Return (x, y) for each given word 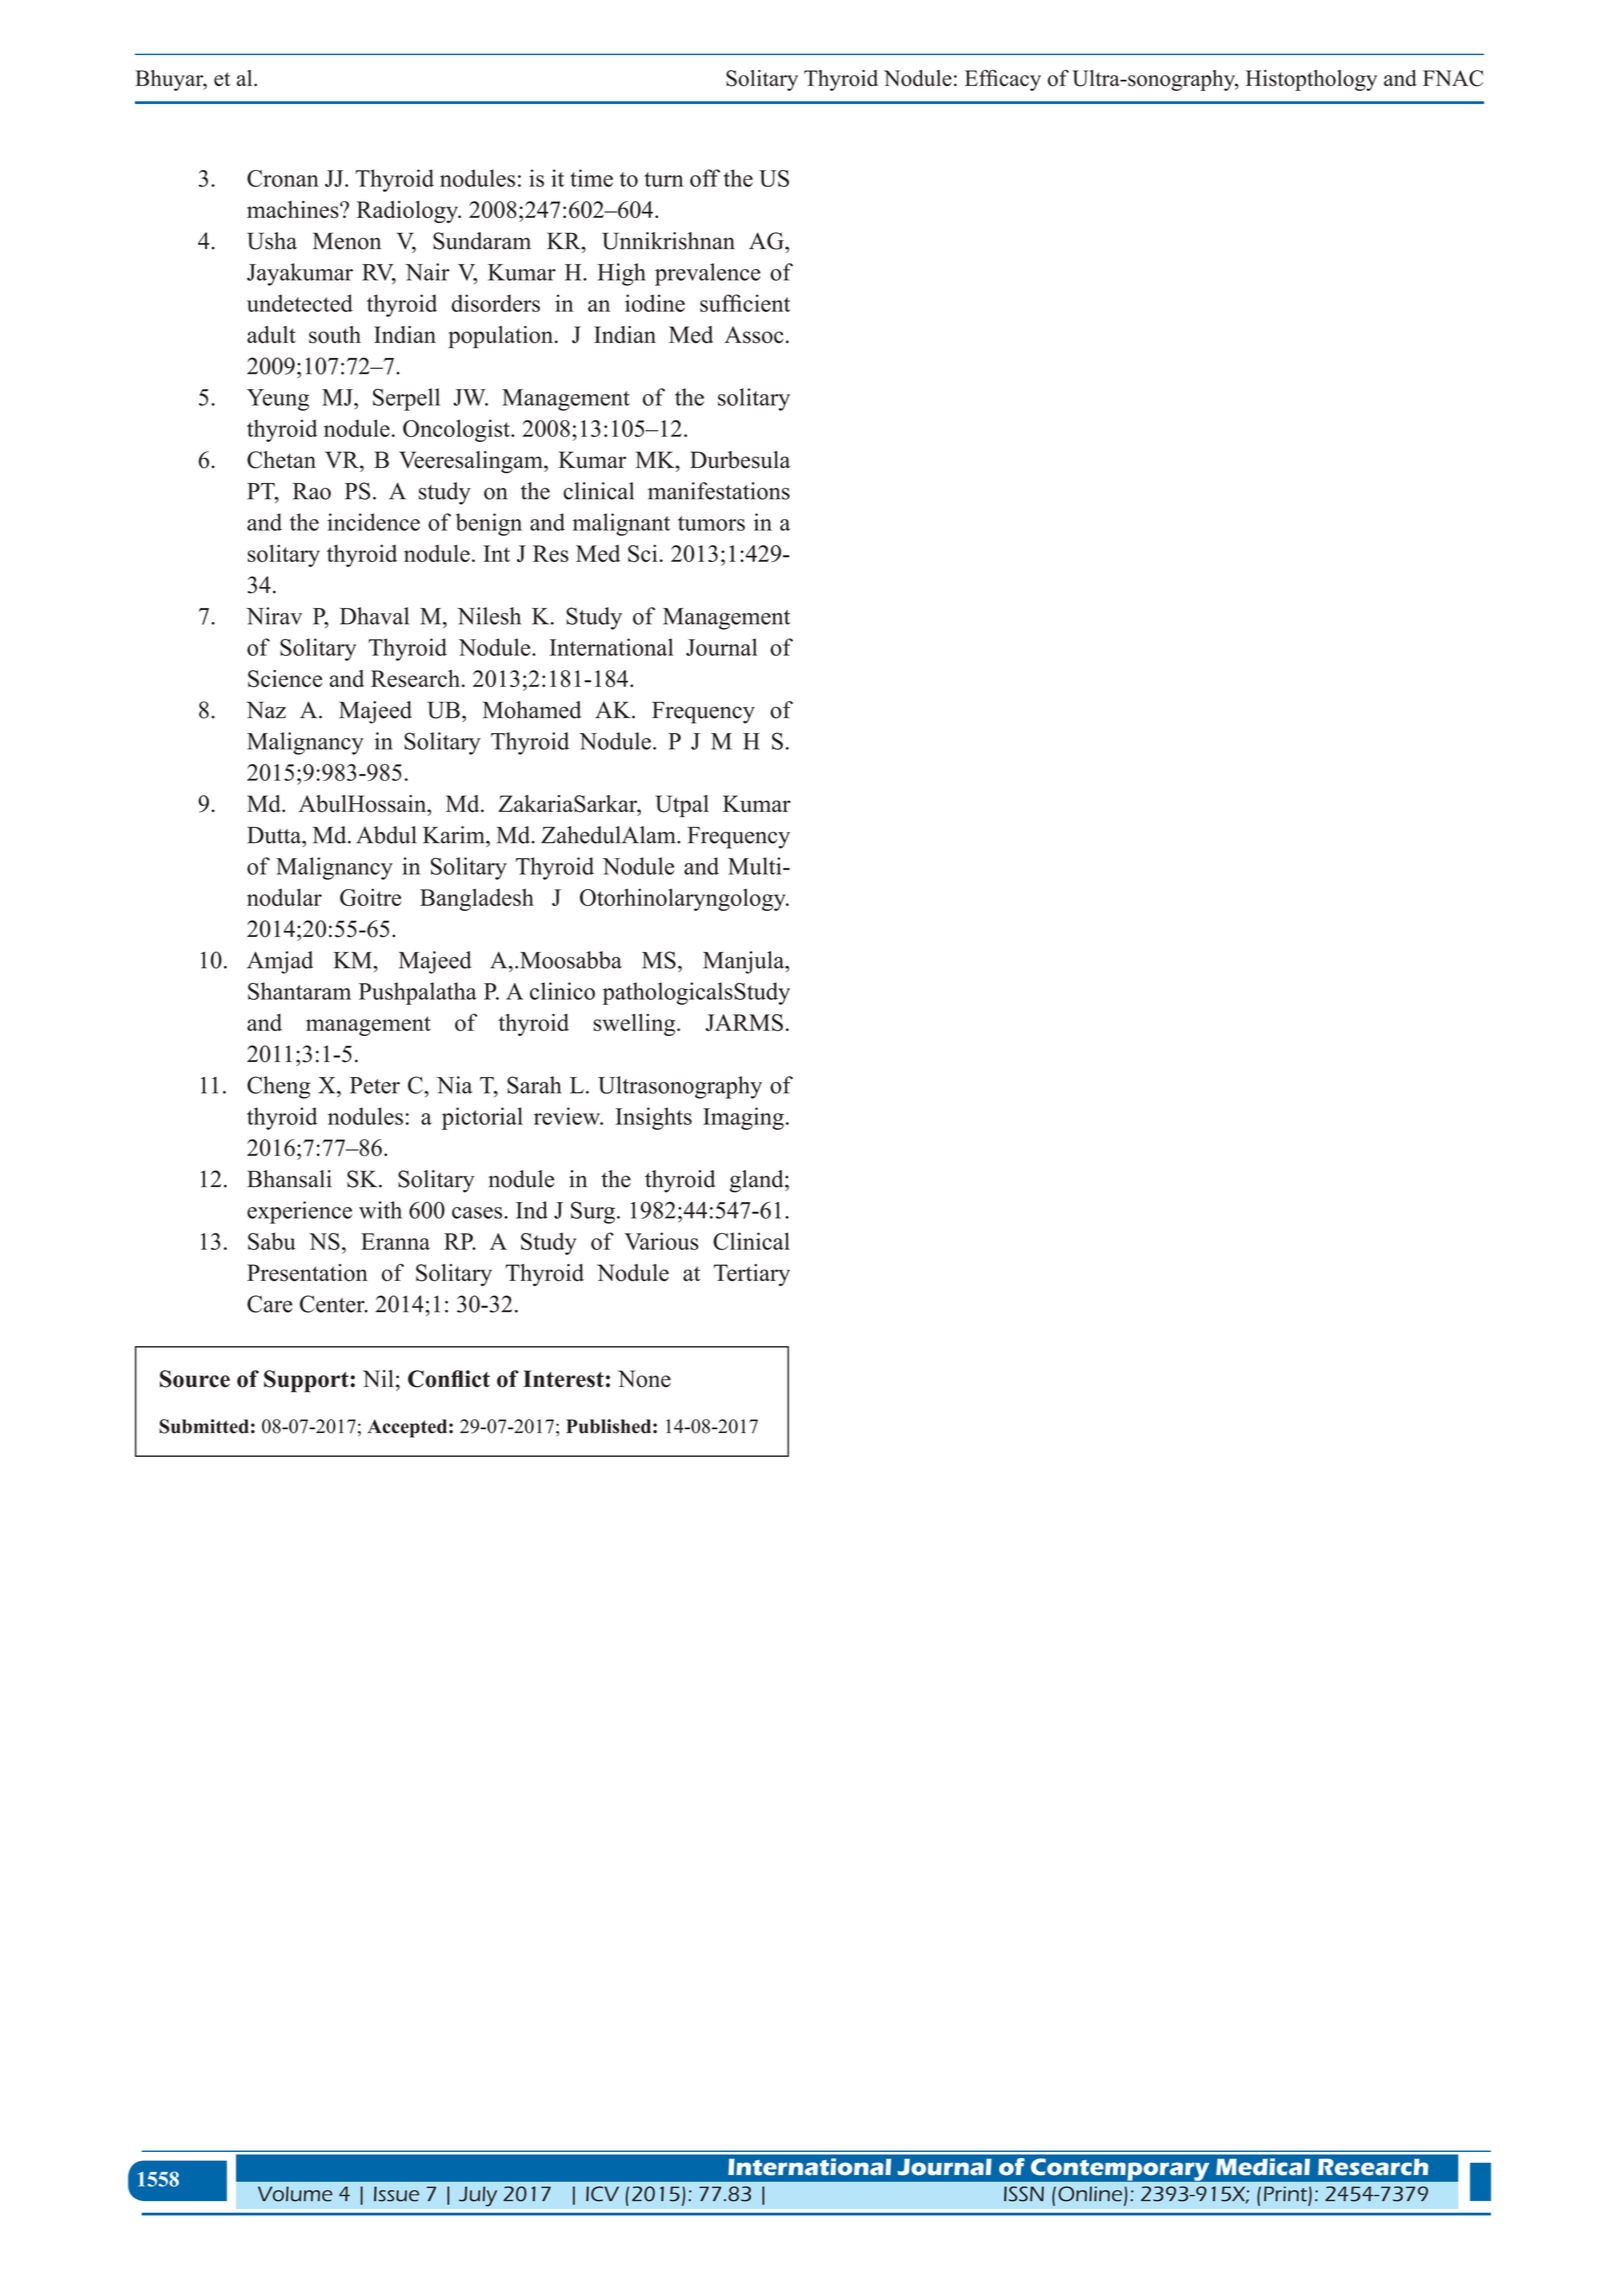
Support (307, 1381)
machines (294, 210)
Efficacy (1003, 80)
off (705, 178)
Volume (295, 2194)
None (644, 1379)
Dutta (275, 835)
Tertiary (752, 1275)
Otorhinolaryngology (684, 899)
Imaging (743, 1118)
